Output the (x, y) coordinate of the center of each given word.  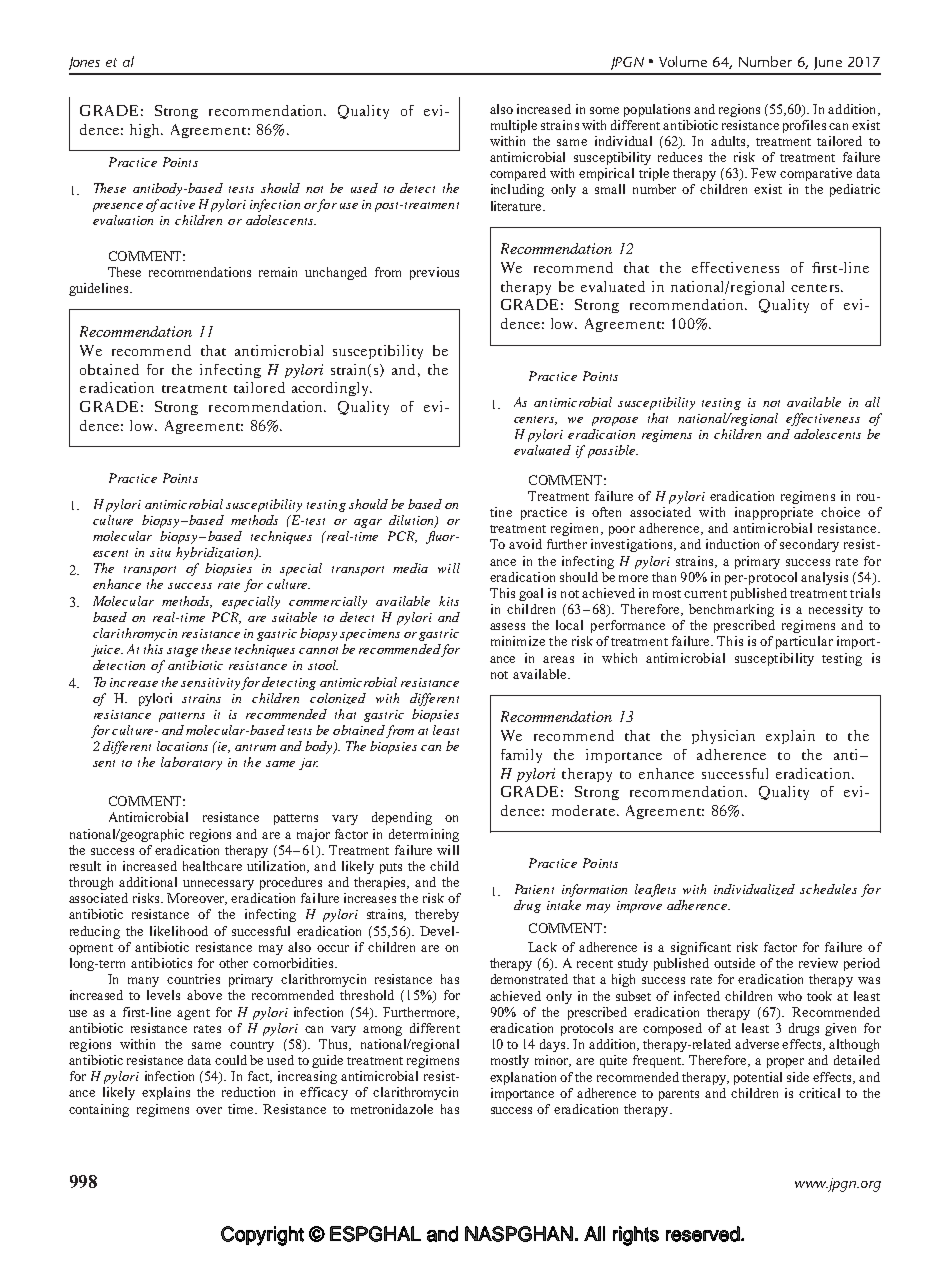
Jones (84, 63)
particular (804, 642)
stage (182, 652)
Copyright (262, 1236)
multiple (514, 126)
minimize (518, 641)
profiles (804, 126)
